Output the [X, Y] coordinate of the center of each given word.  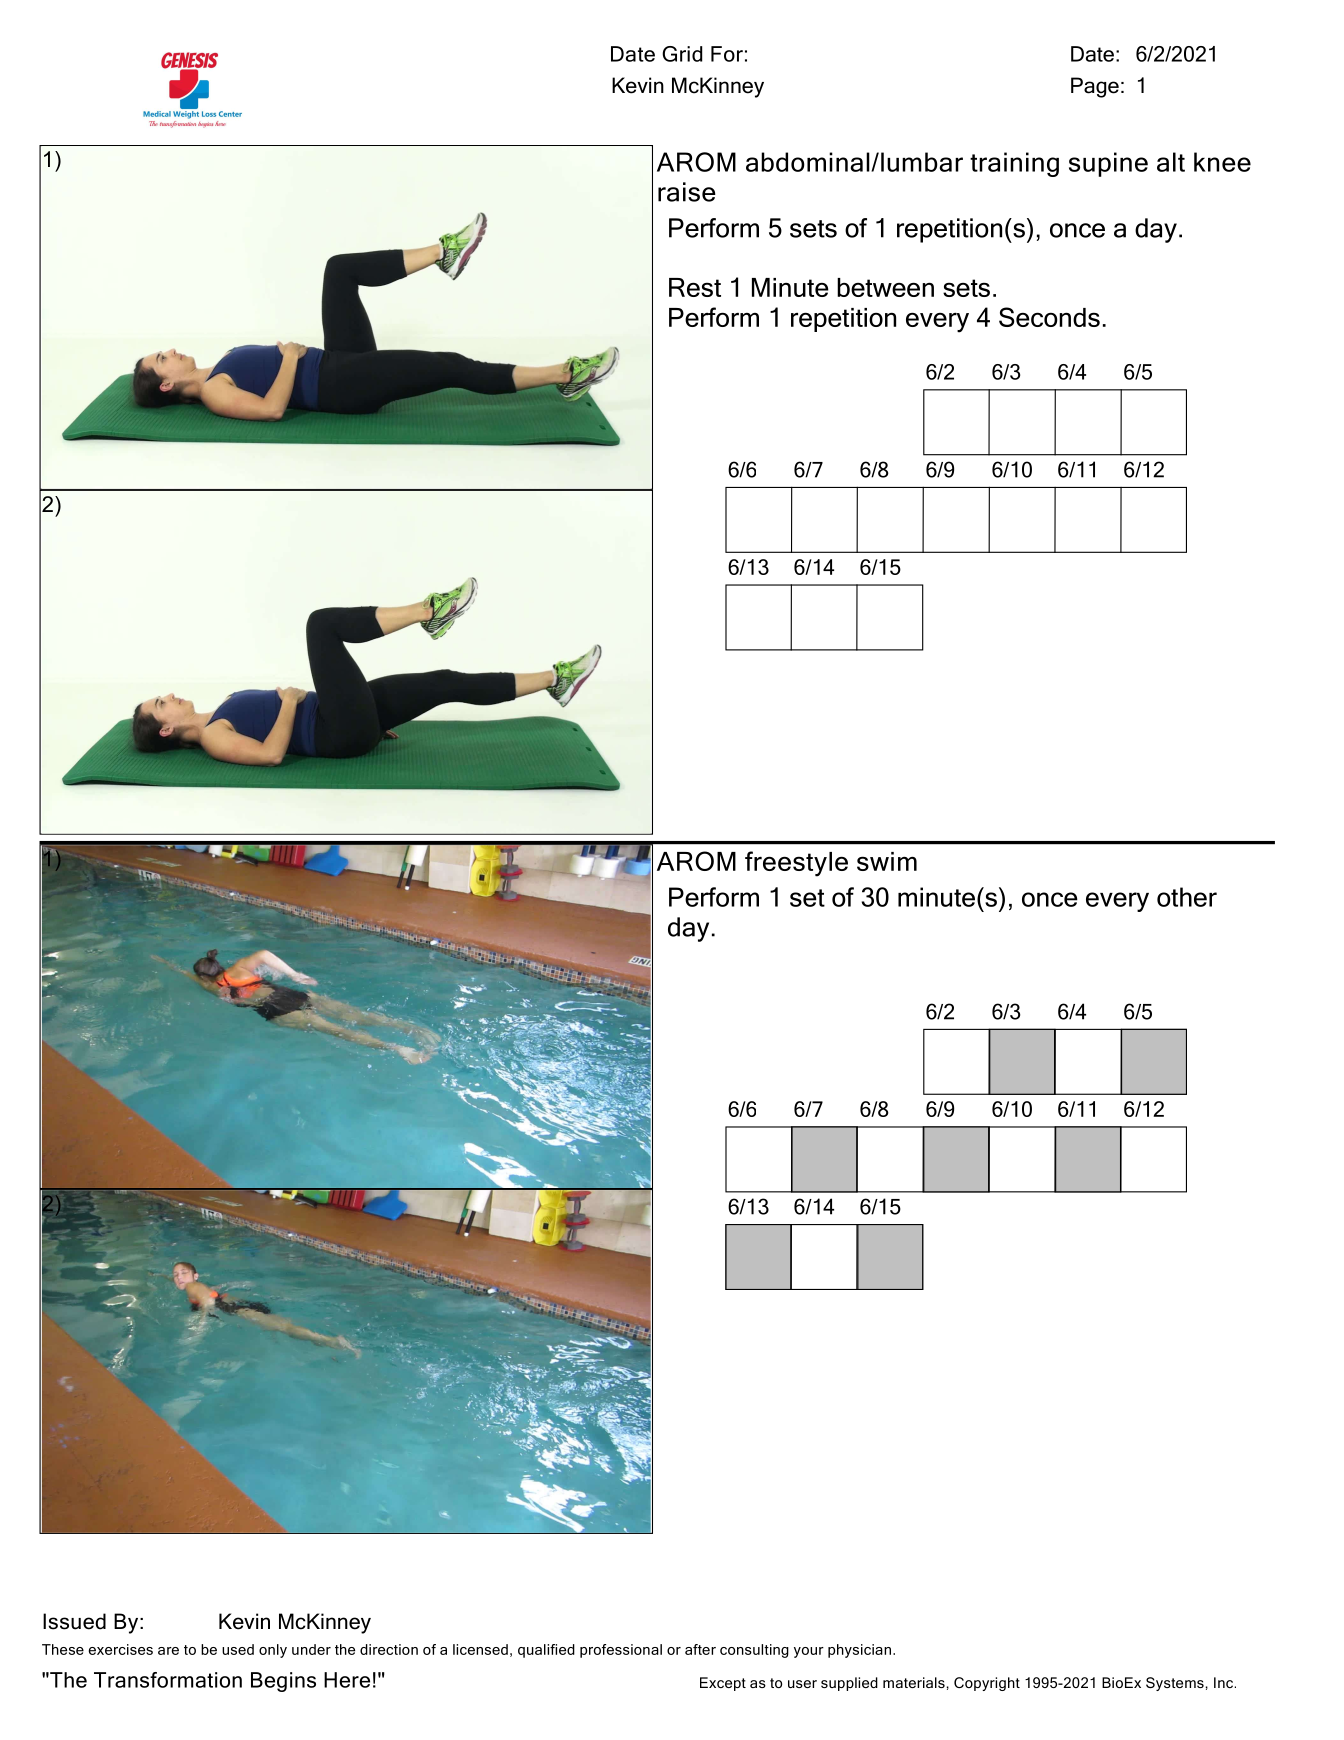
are [168, 1651]
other [1187, 897]
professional [621, 1651]
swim [887, 861]
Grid [682, 54]
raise [687, 192]
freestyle [796, 864]
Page [1095, 87]
